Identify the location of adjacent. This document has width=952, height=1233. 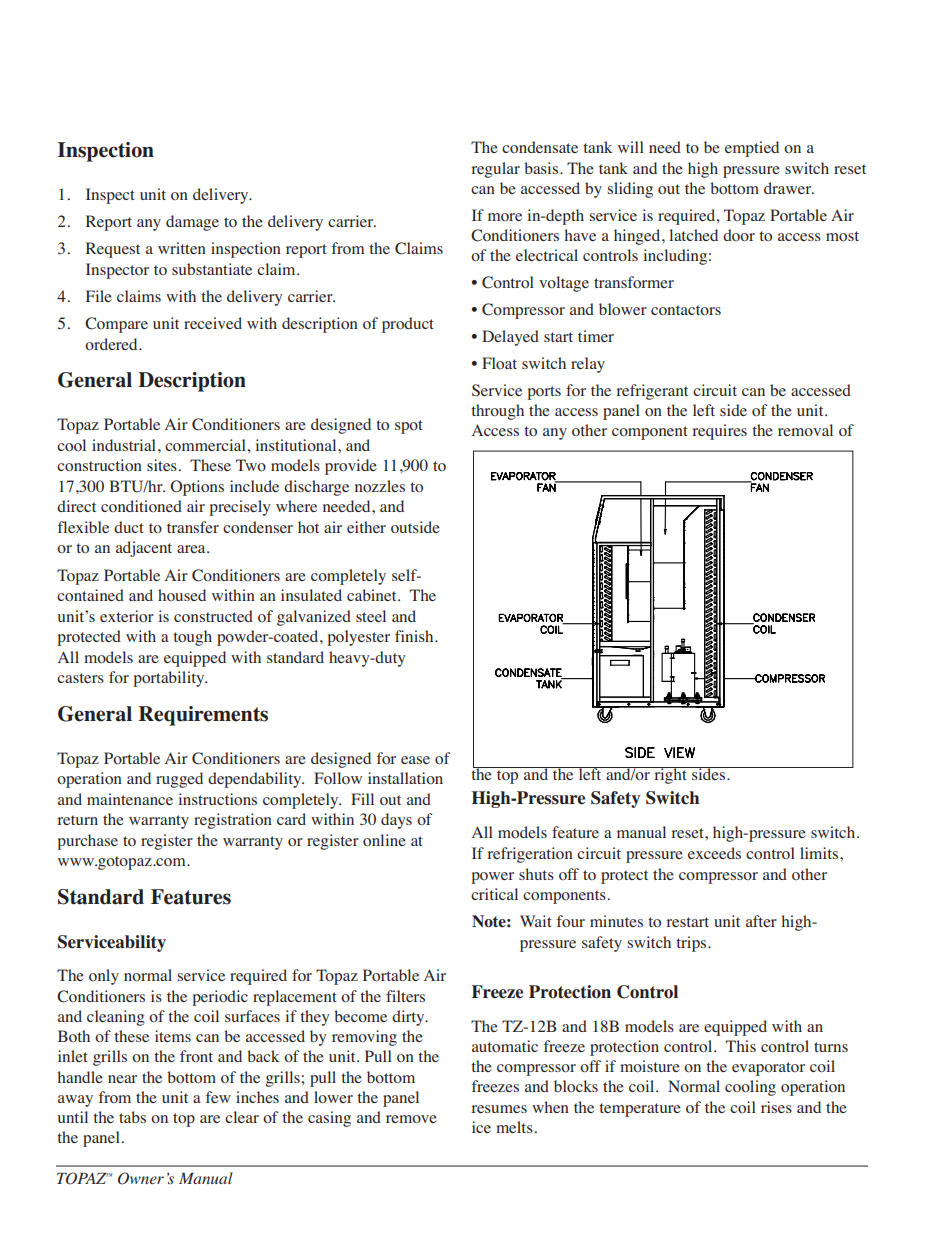
(144, 549).
